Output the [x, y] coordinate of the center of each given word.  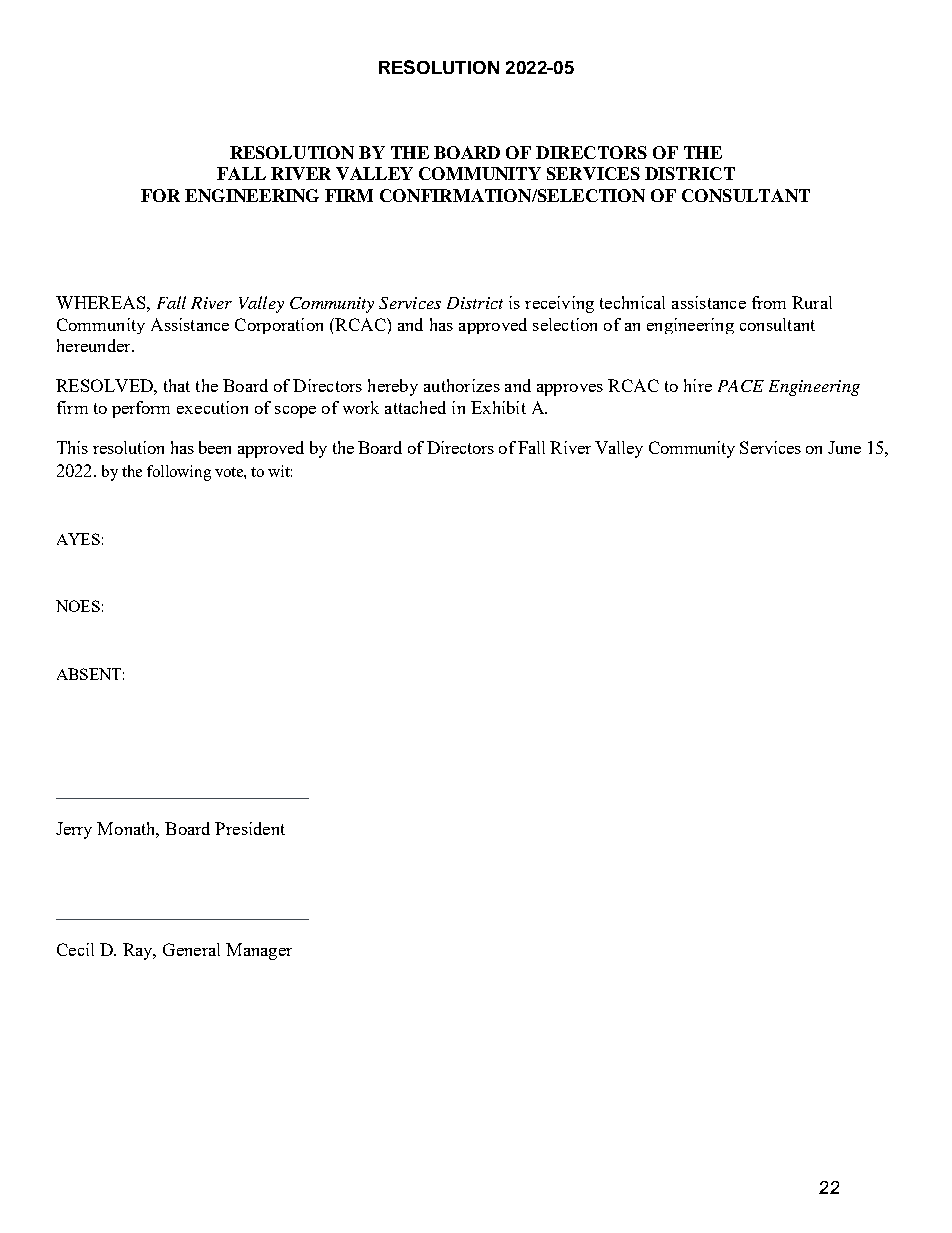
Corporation [279, 326]
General [191, 949]
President [250, 828]
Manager [259, 951]
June [844, 447]
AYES [78, 539]
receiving [559, 304]
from [769, 302]
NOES [78, 606]
